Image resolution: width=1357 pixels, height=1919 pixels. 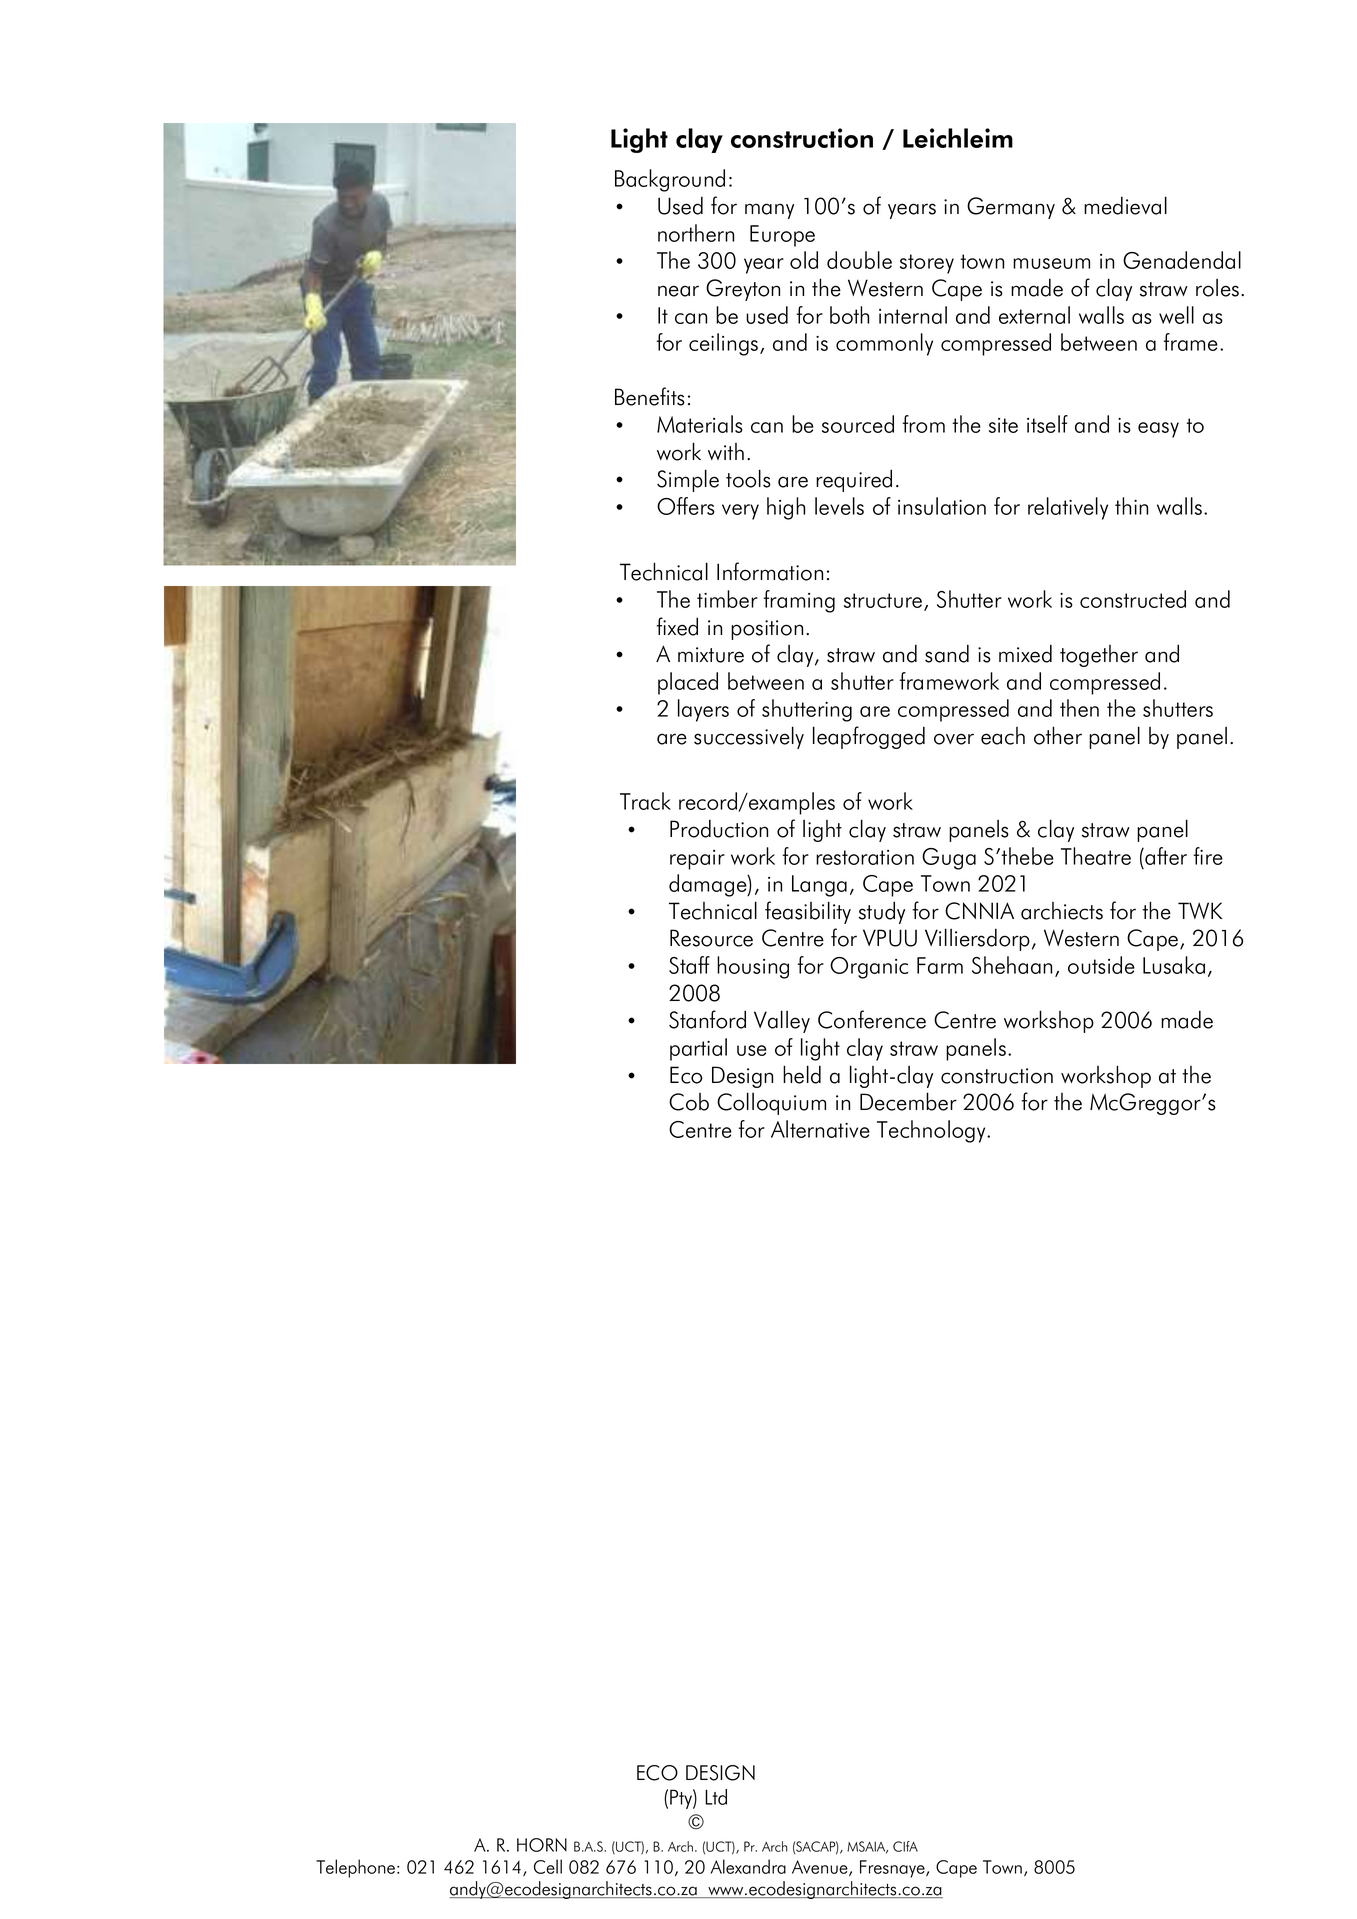 What do you see at coordinates (821, 1868) in the screenshot?
I see `Avenue` at bounding box center [821, 1868].
